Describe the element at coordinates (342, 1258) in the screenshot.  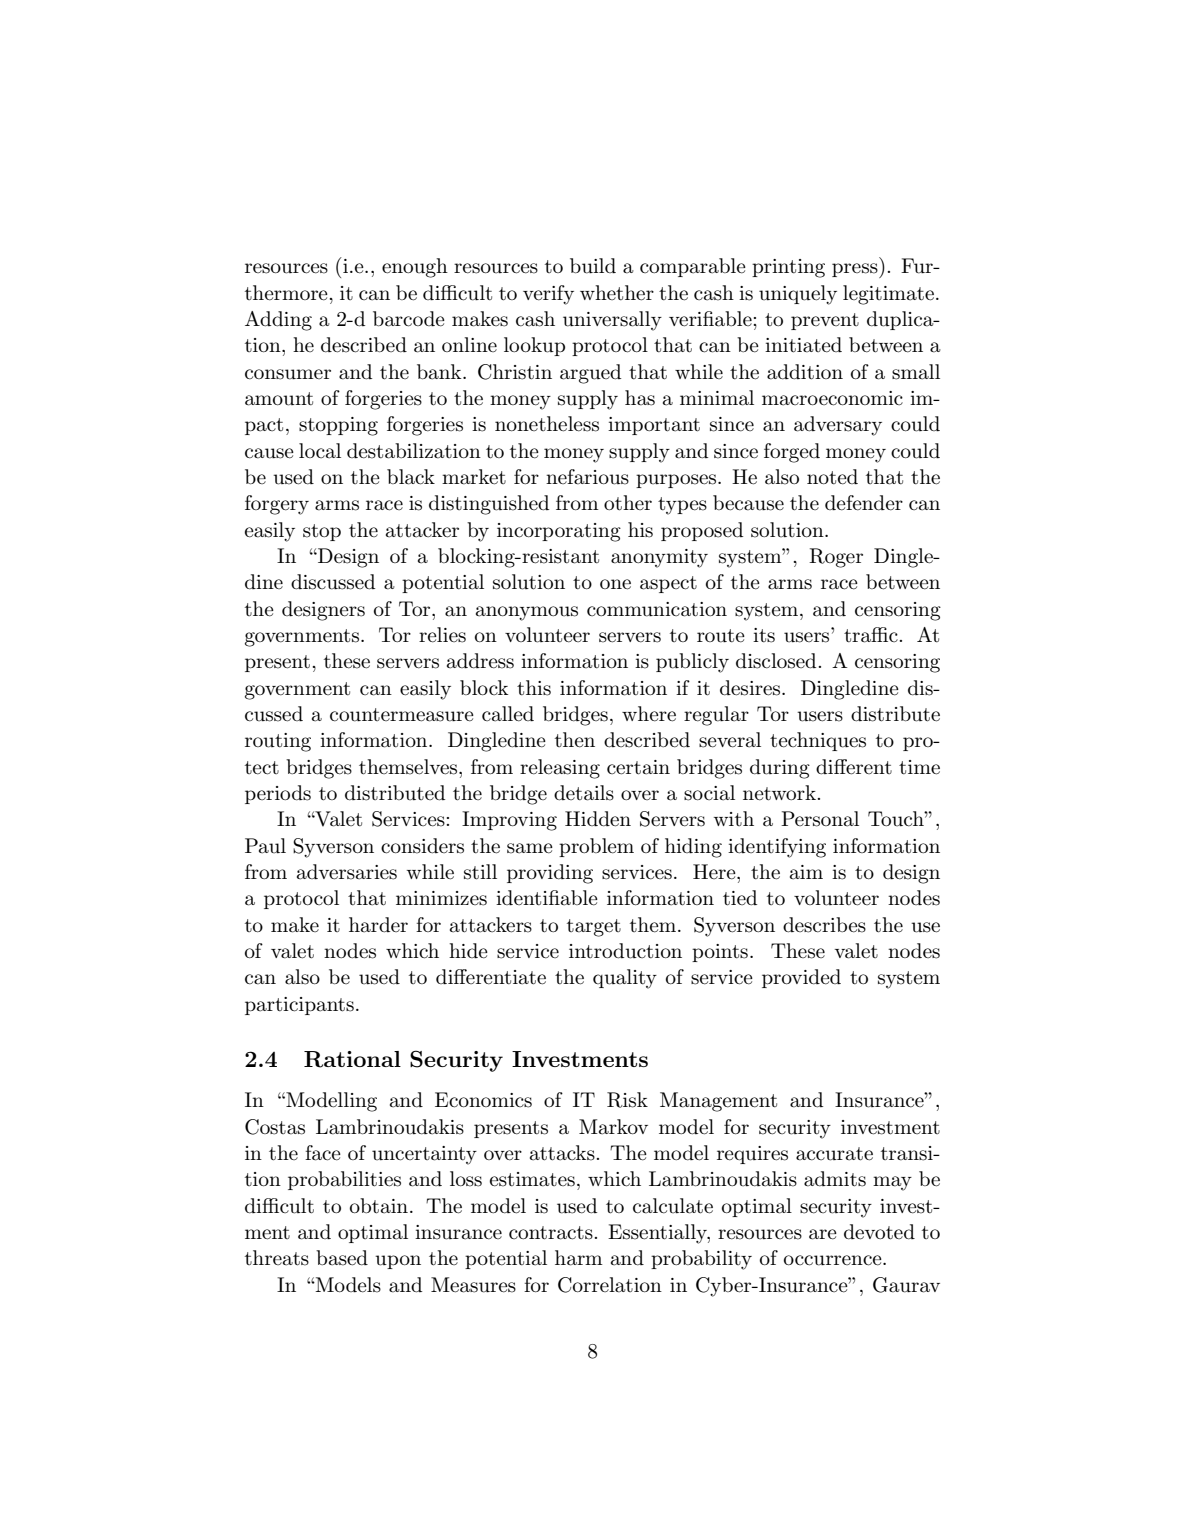
I see `based` at that location.
